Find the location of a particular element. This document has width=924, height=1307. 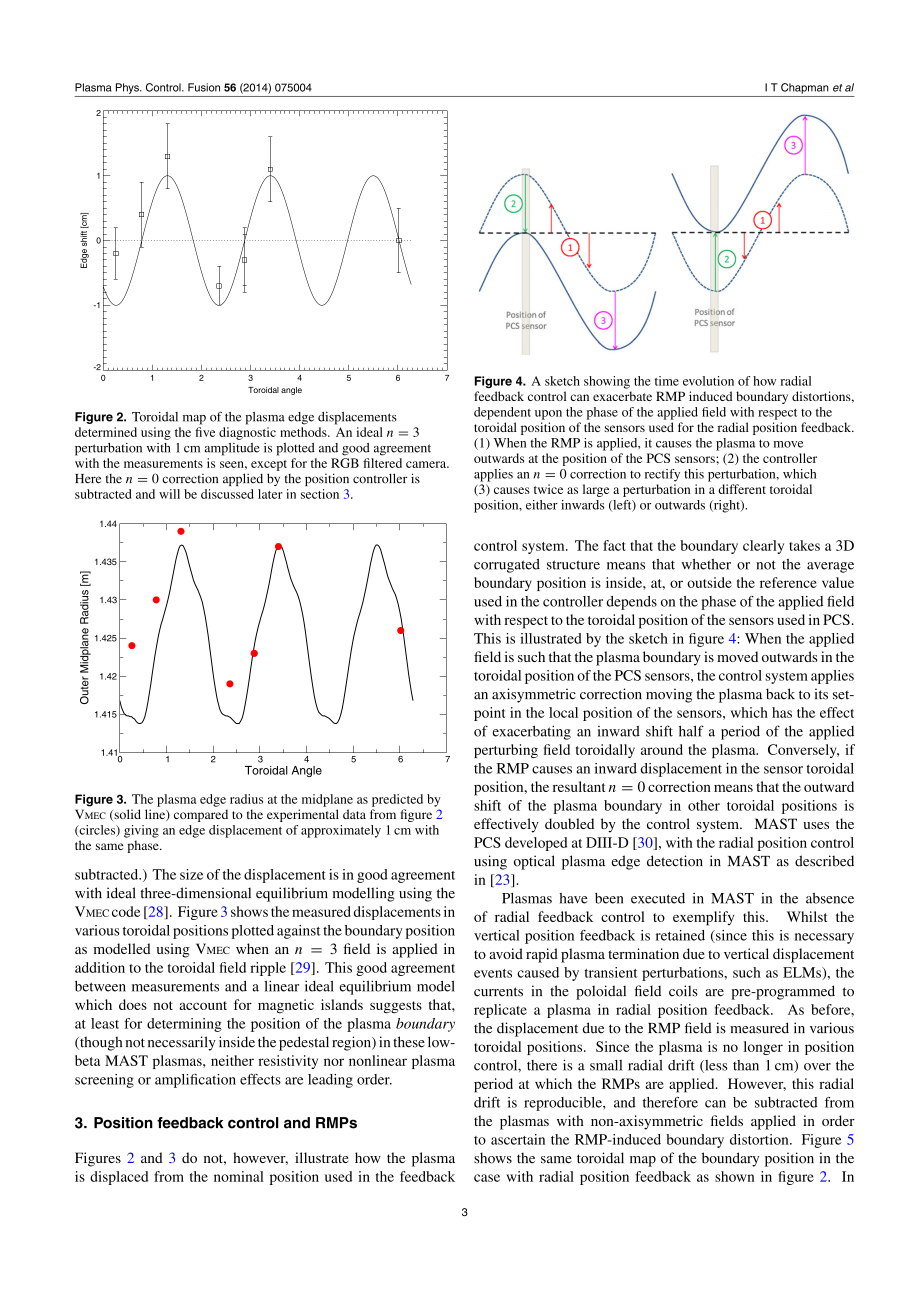

corrugated is located at coordinates (507, 566).
